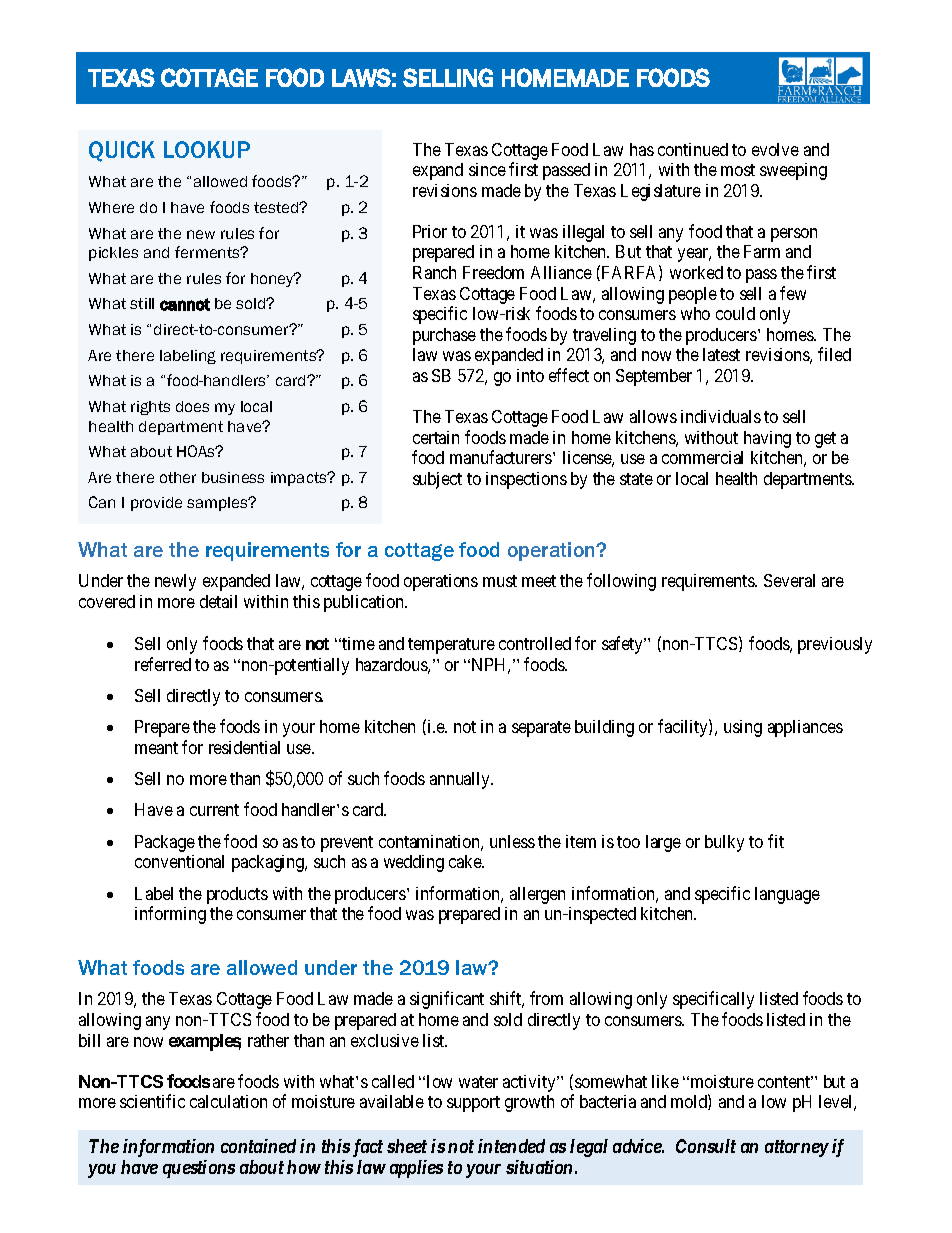 This page has height=1233, width=952. I want to click on LOOKUP, so click(207, 149).
